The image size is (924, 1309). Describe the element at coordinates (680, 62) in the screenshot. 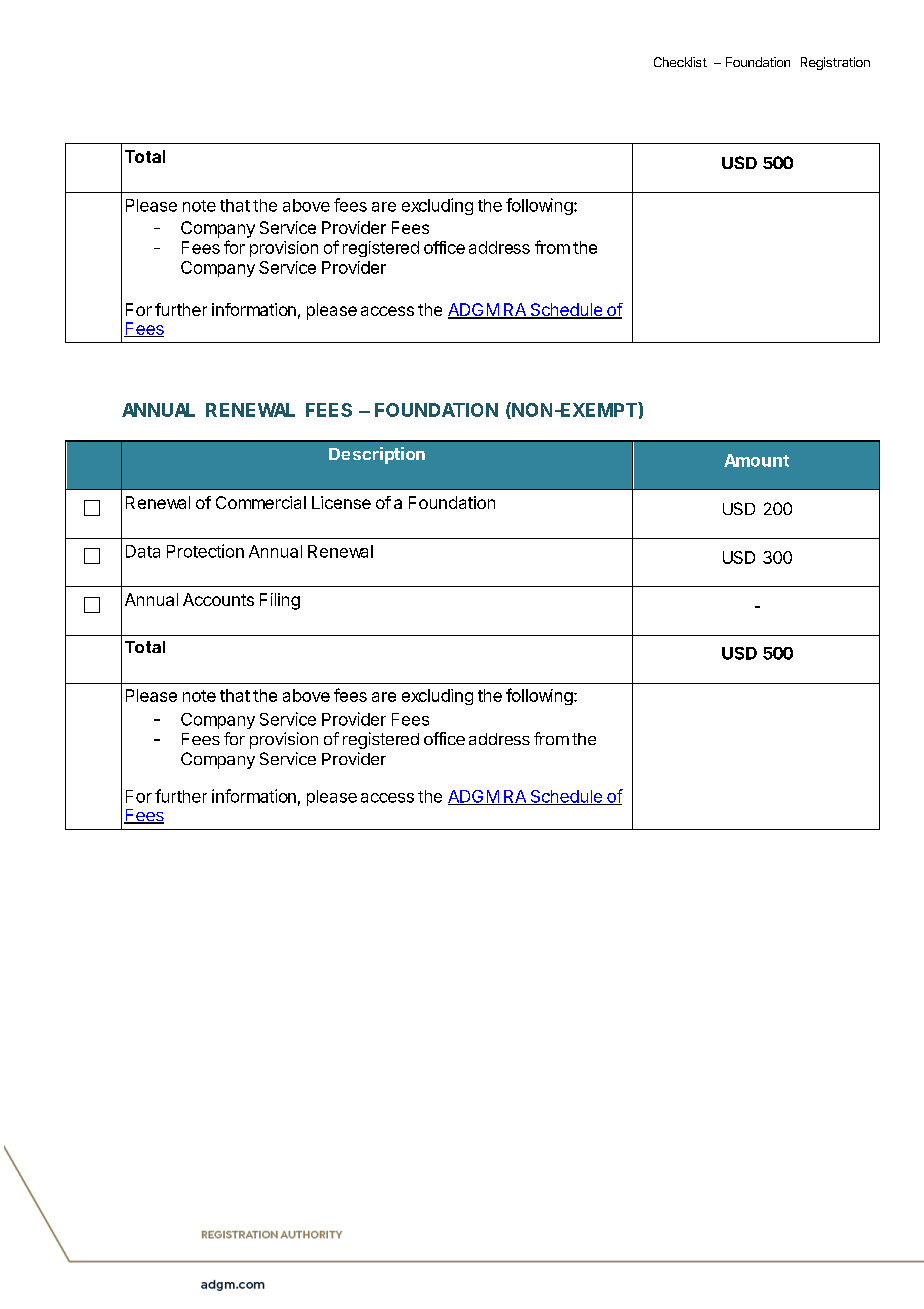

I see `Checklist` at that location.
